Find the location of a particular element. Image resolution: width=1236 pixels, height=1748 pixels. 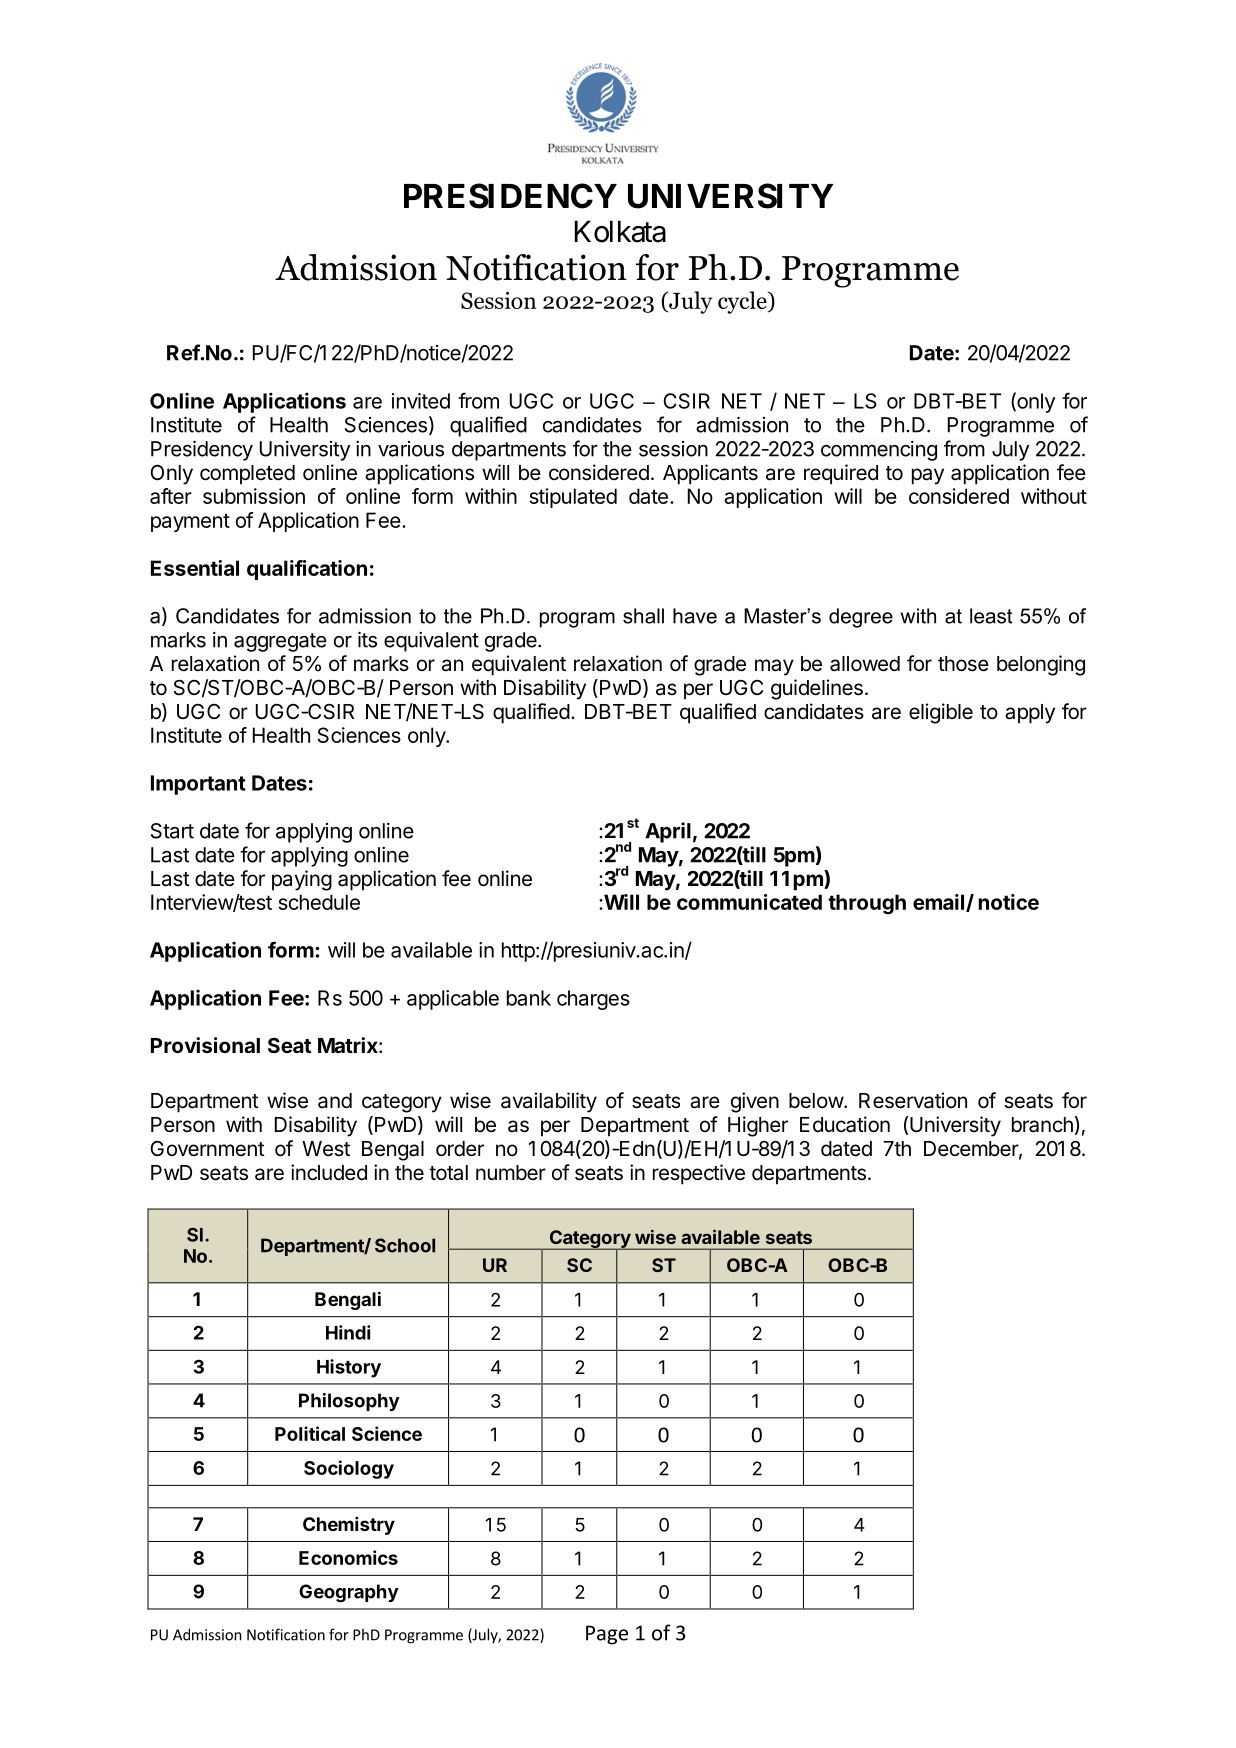

invited is located at coordinates (421, 401).
